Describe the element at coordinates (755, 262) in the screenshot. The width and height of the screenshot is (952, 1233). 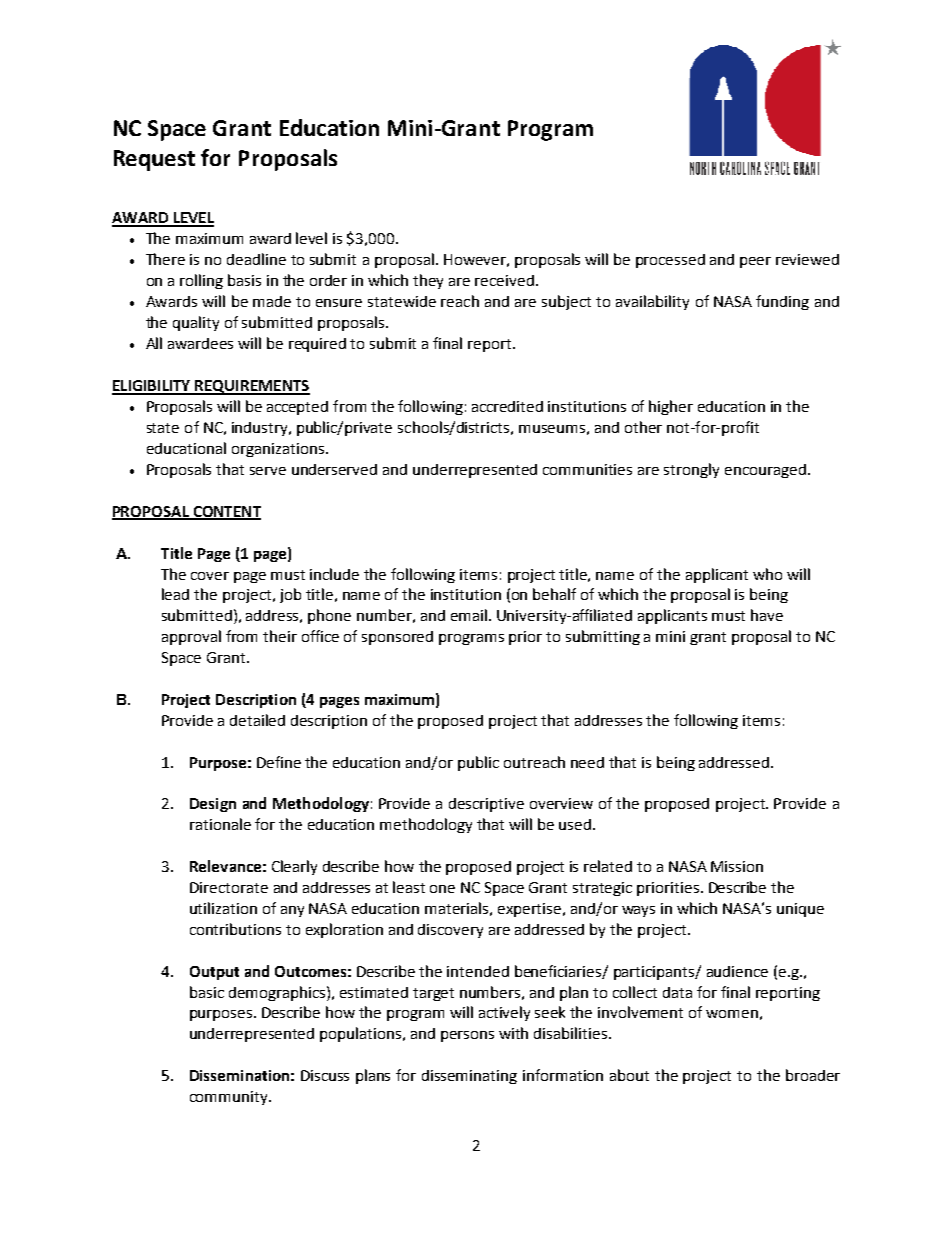
I see `peer` at that location.
